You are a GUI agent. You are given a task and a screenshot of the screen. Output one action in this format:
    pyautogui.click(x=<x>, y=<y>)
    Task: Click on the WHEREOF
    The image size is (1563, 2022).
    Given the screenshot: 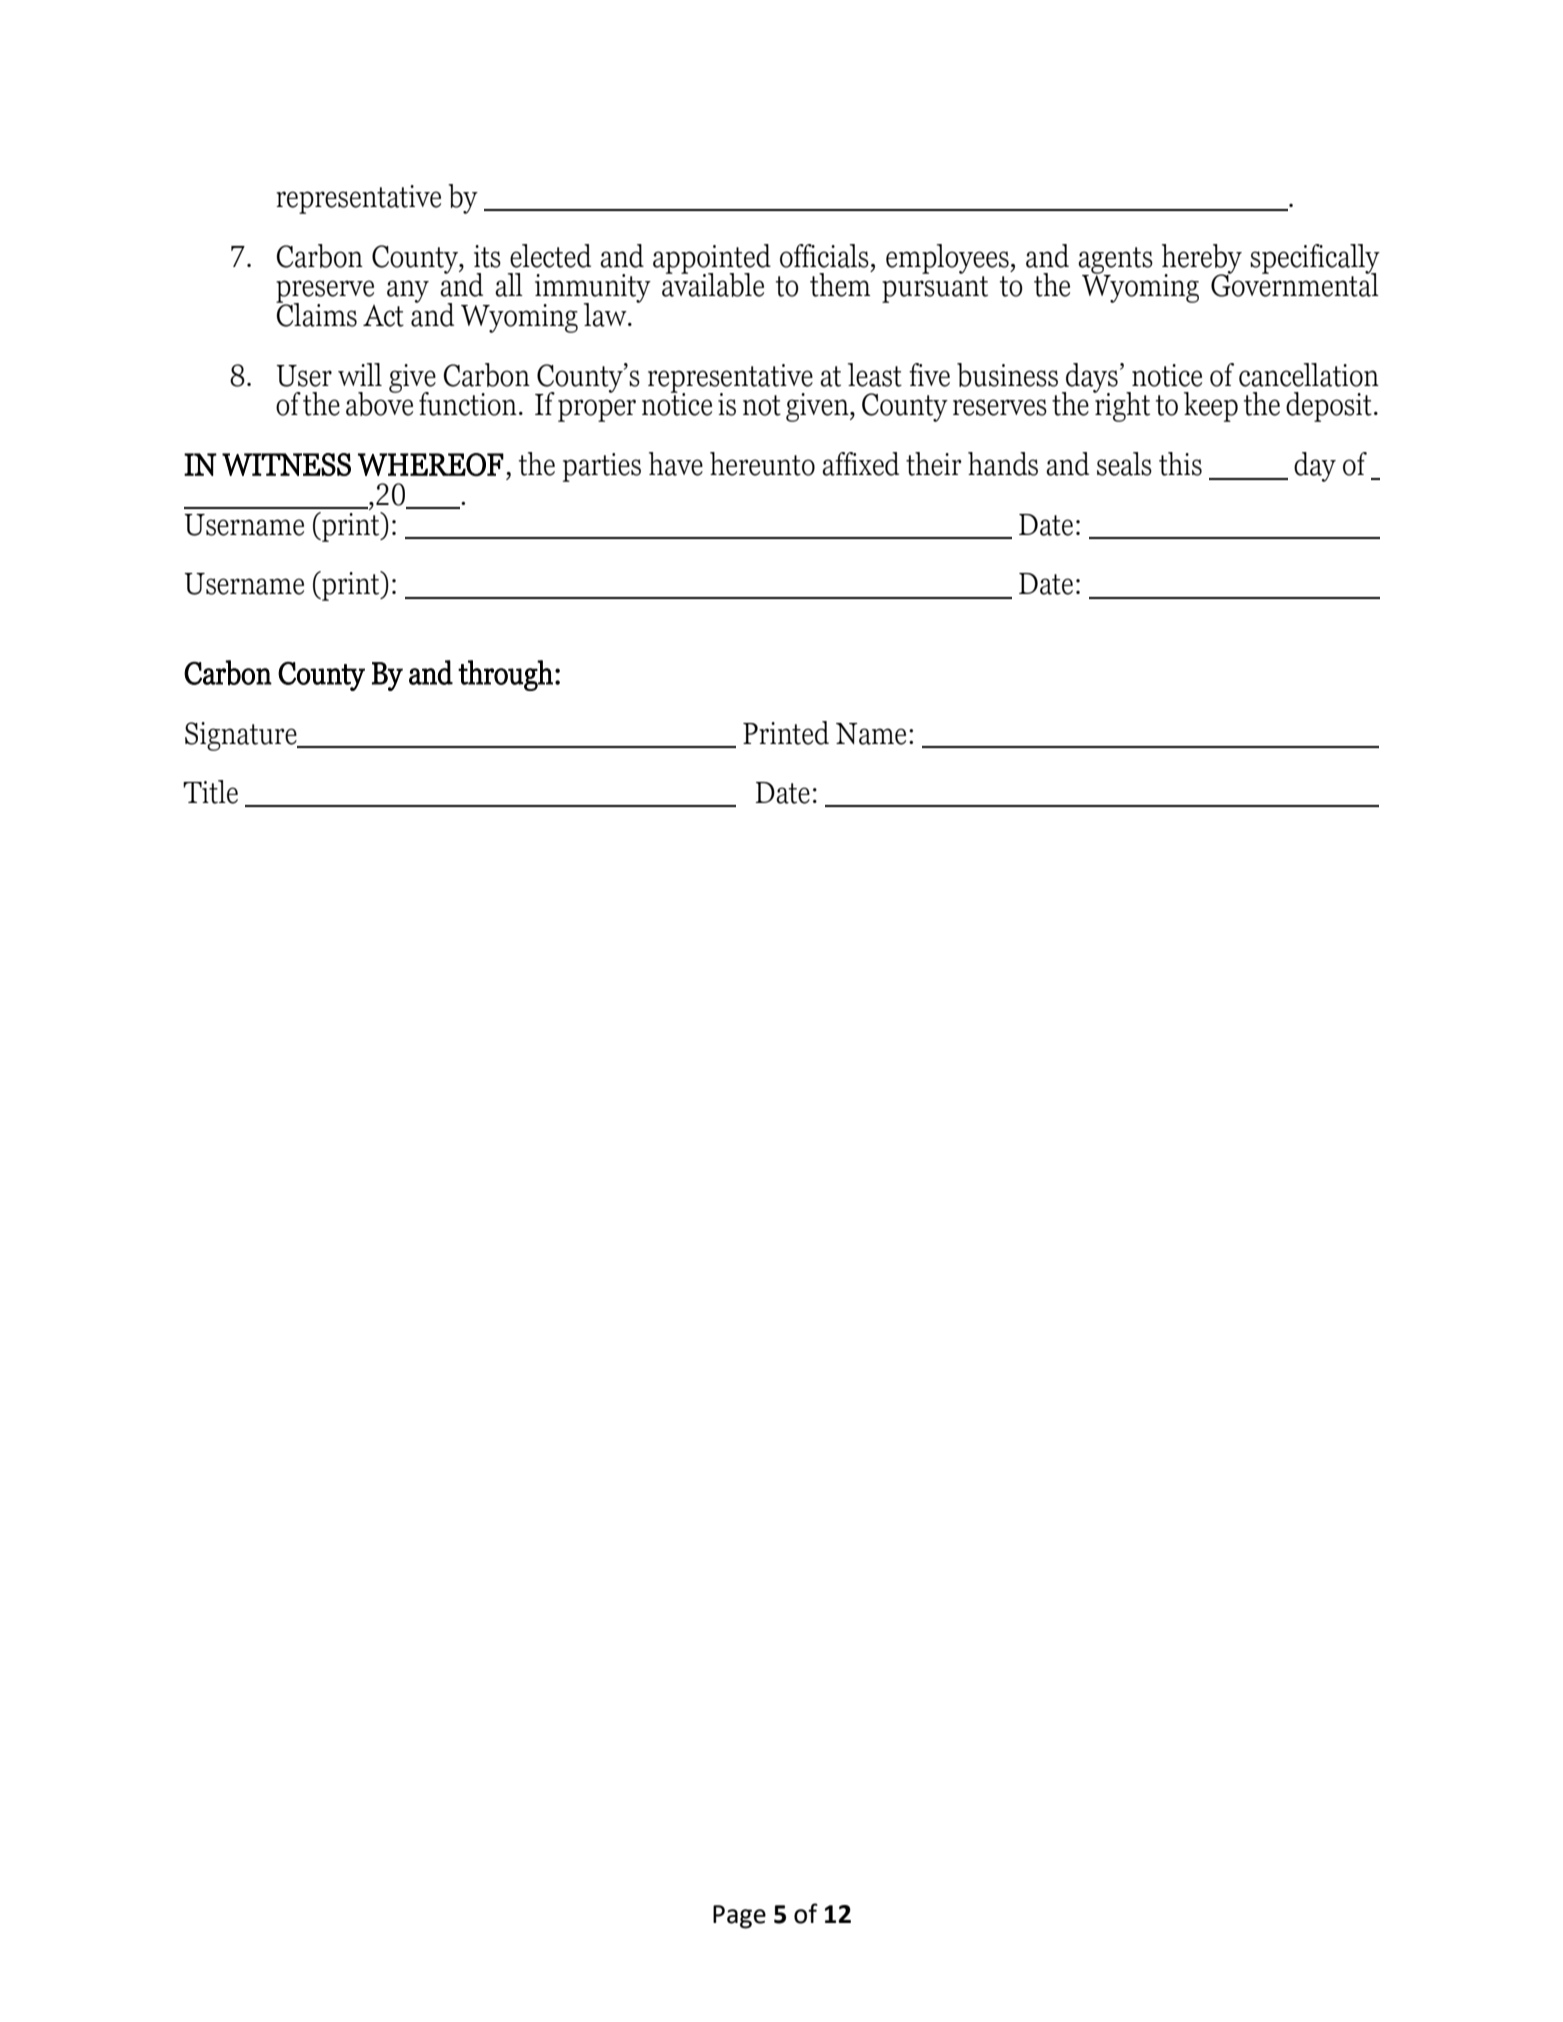 What is the action you would take?
    pyautogui.click(x=431, y=465)
